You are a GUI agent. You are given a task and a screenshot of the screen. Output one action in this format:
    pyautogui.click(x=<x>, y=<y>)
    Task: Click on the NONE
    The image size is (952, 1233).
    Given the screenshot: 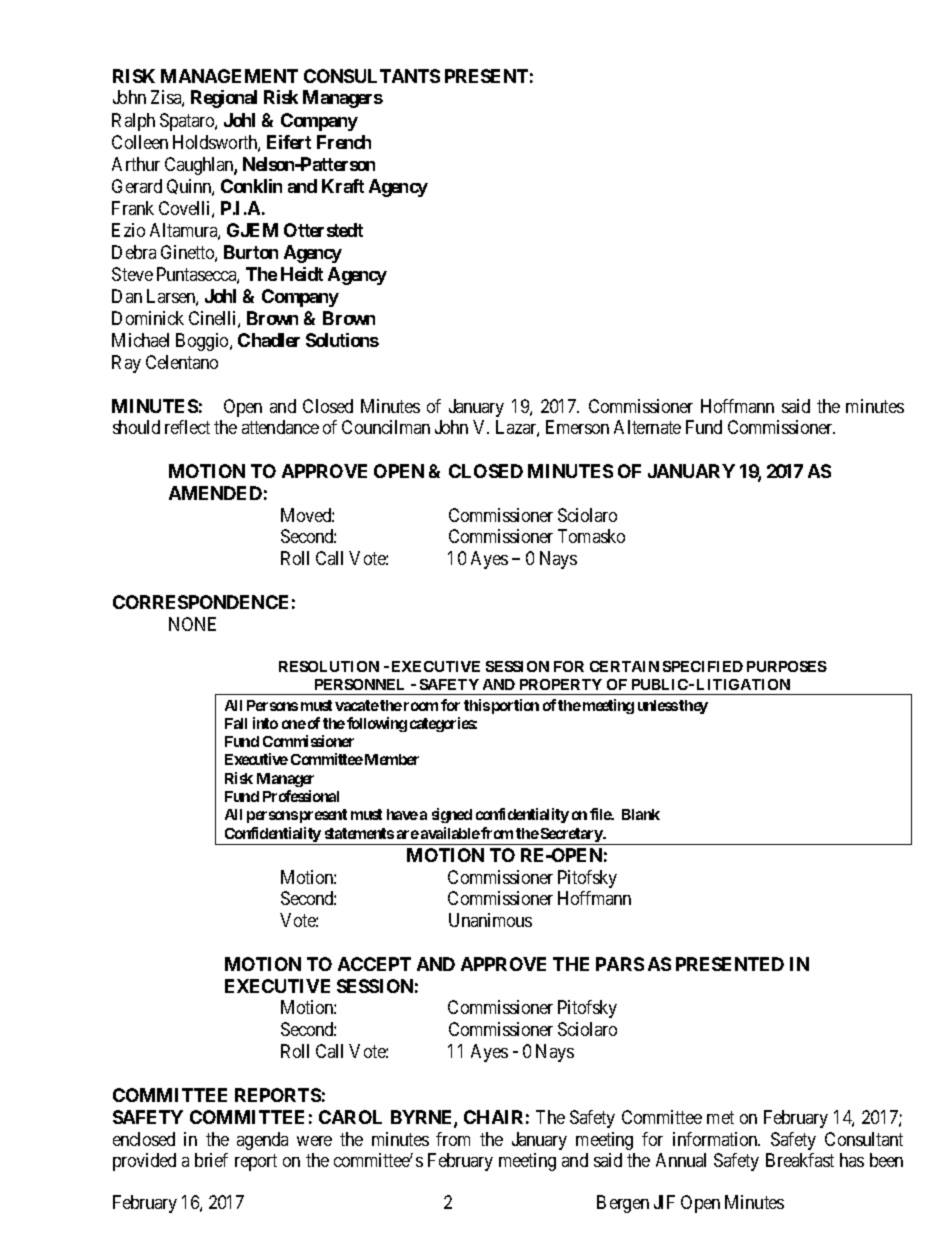 What is the action you would take?
    pyautogui.click(x=192, y=624)
